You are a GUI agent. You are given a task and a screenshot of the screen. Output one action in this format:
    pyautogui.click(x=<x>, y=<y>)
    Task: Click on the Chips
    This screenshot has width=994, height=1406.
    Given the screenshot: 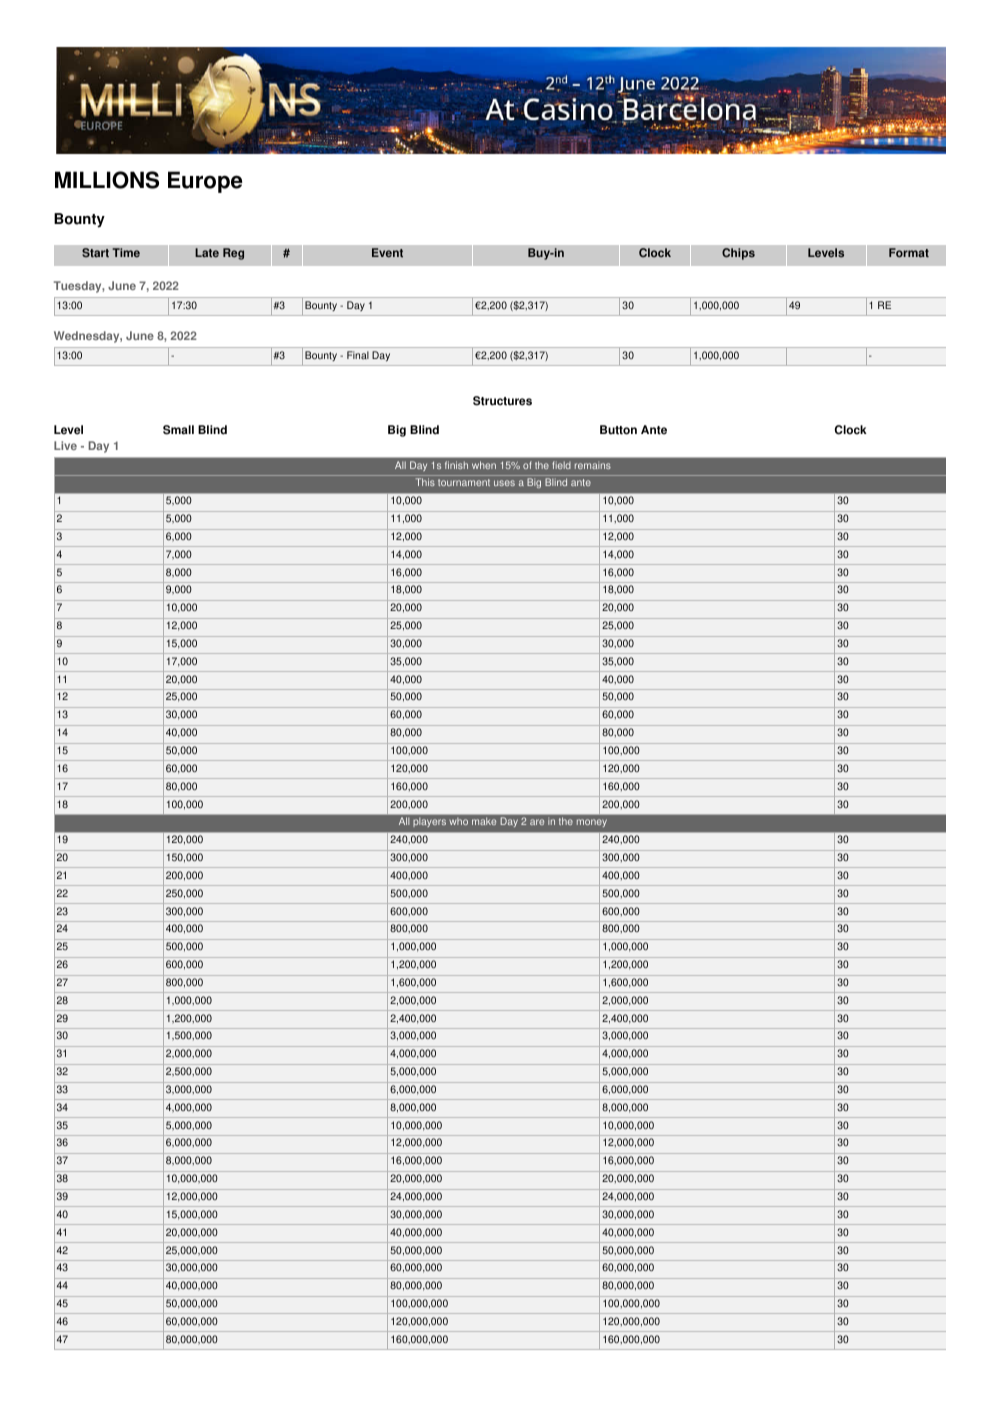 What is the action you would take?
    pyautogui.click(x=738, y=254)
